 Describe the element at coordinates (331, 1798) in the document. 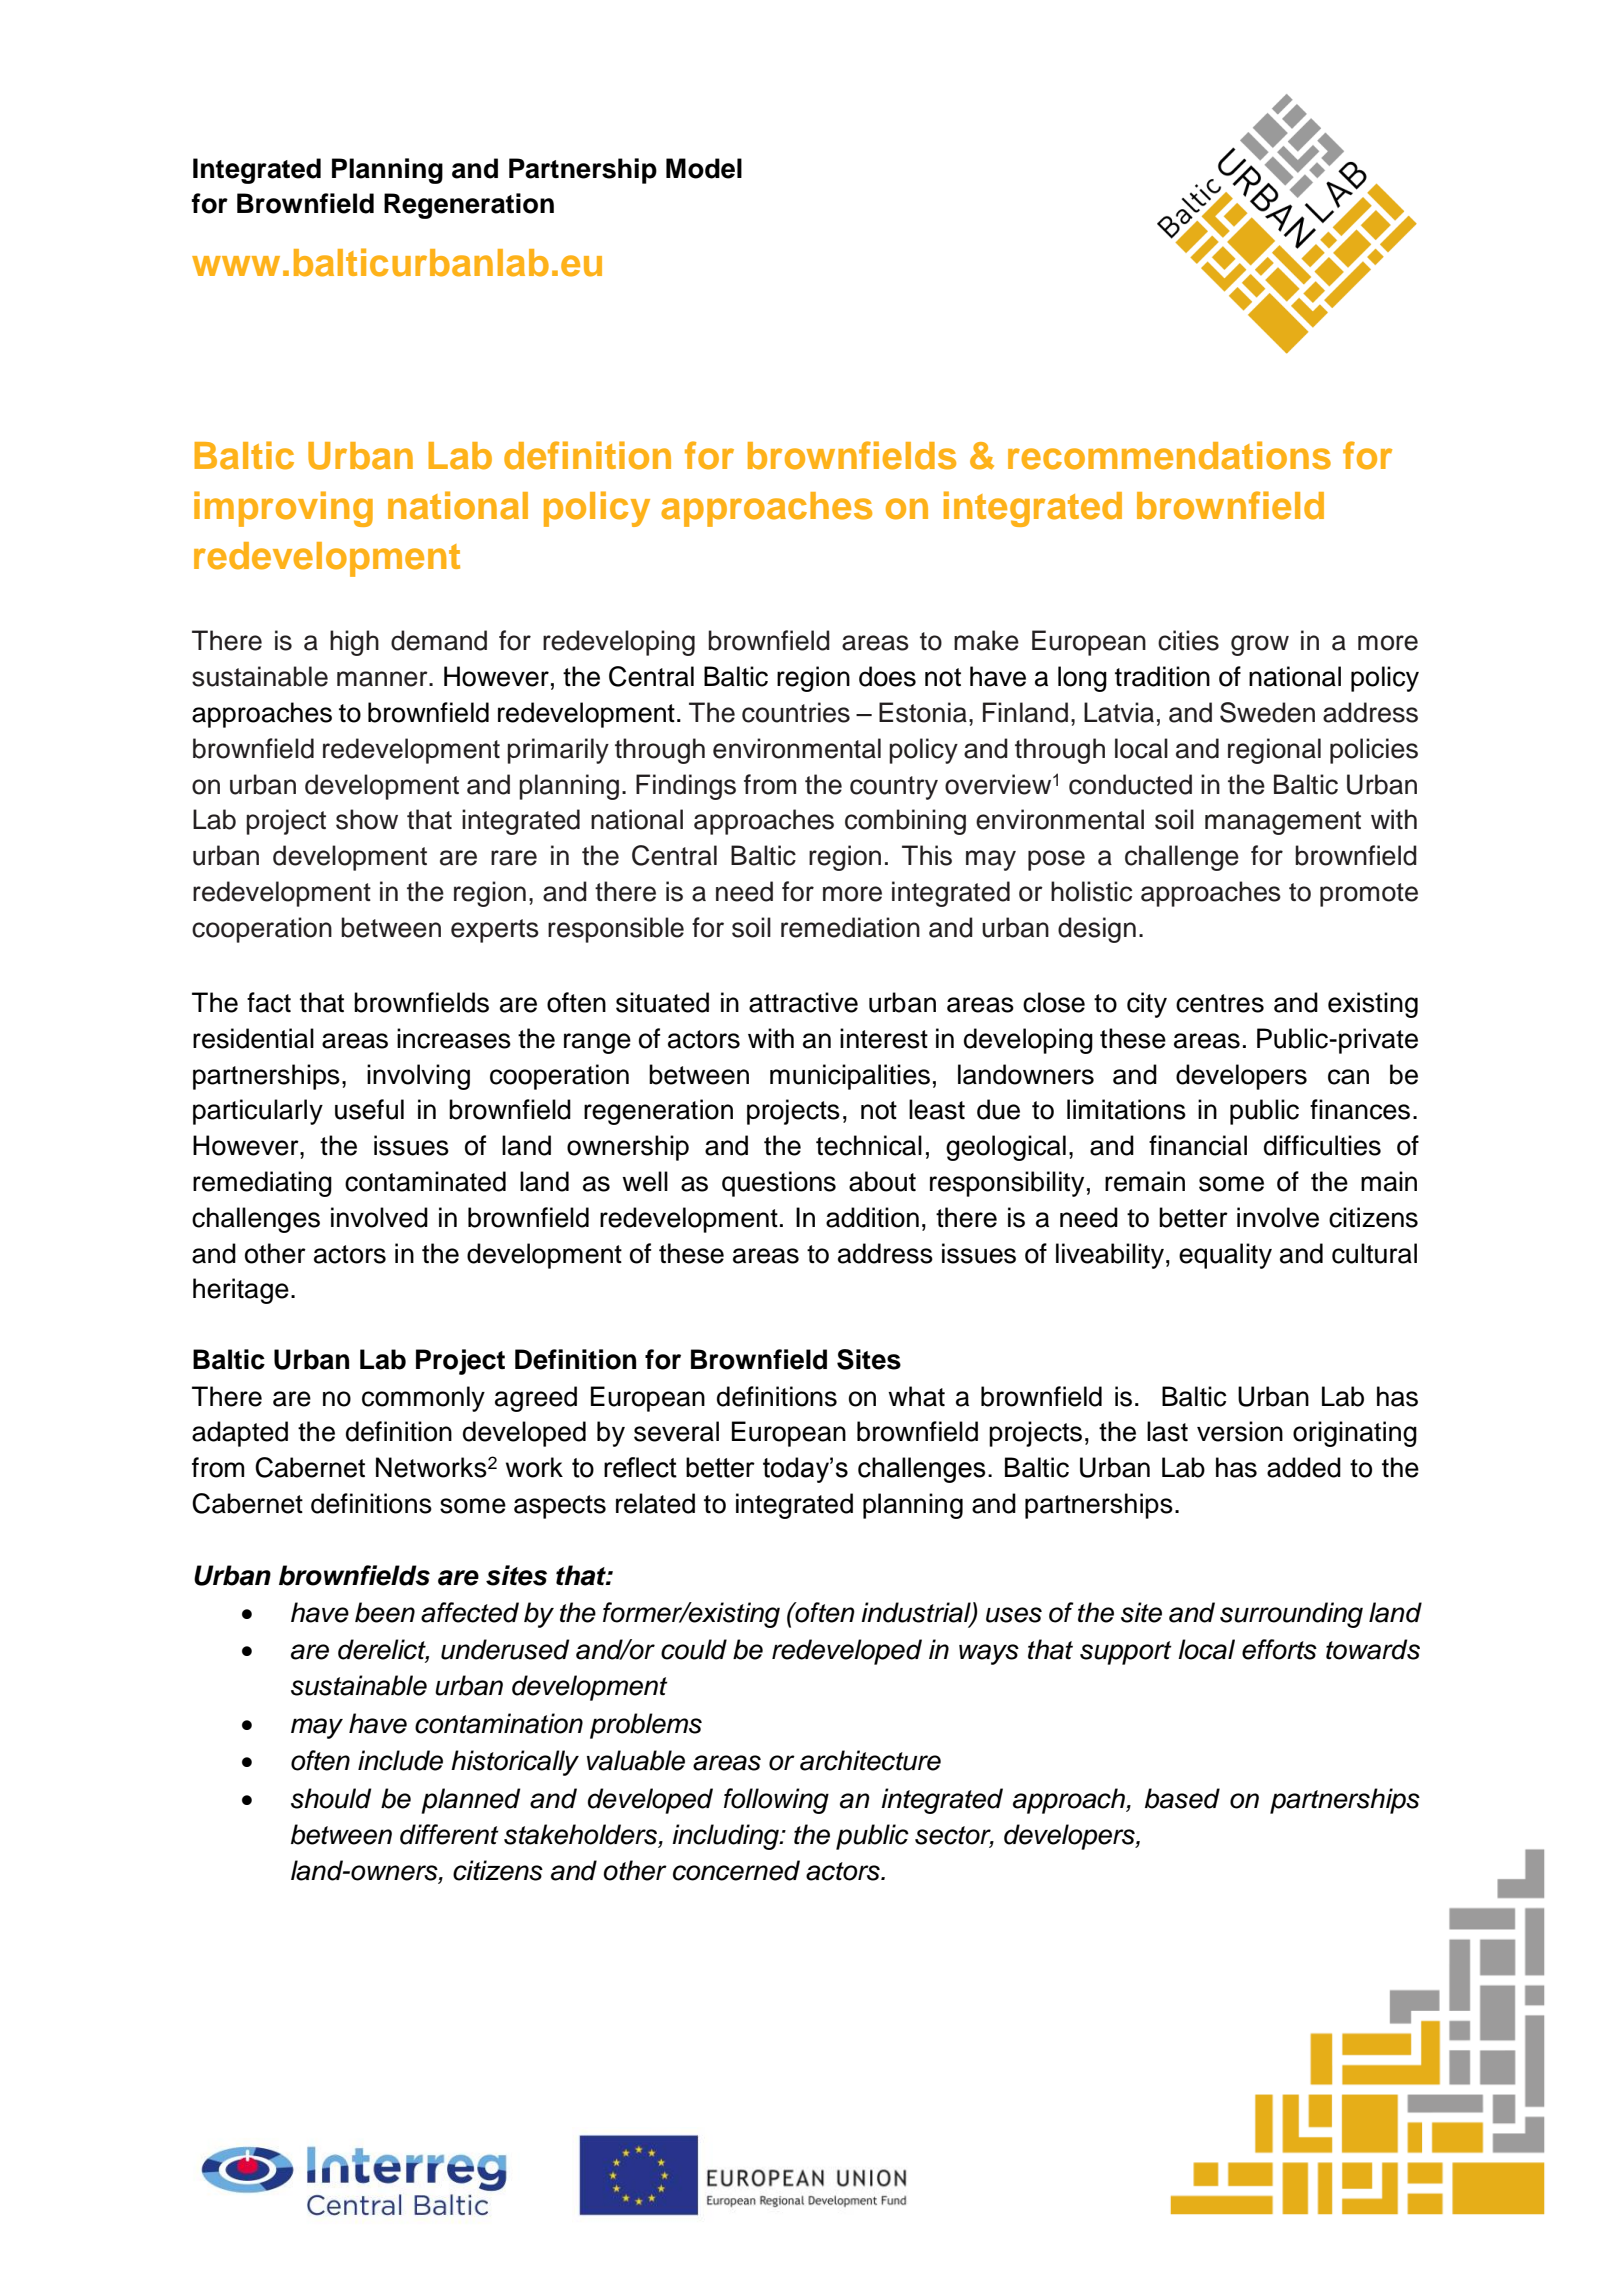

I see `should` at that location.
